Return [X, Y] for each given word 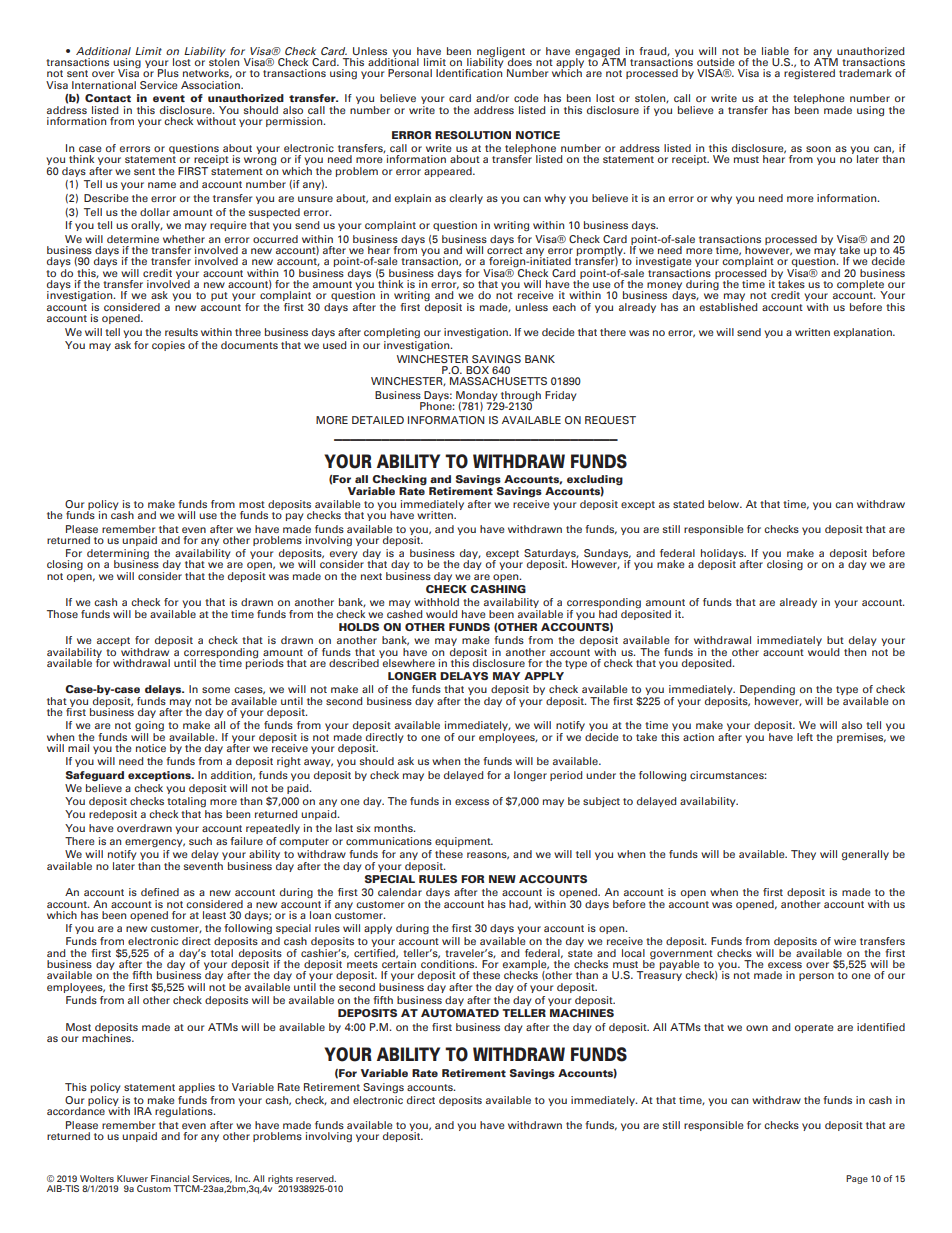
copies [168, 346]
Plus [168, 73]
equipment [464, 842]
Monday [478, 397]
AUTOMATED [460, 1013]
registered [809, 73]
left [805, 737]
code [526, 98]
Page [857, 1179]
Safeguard [95, 776]
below [725, 504]
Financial [170, 1178]
